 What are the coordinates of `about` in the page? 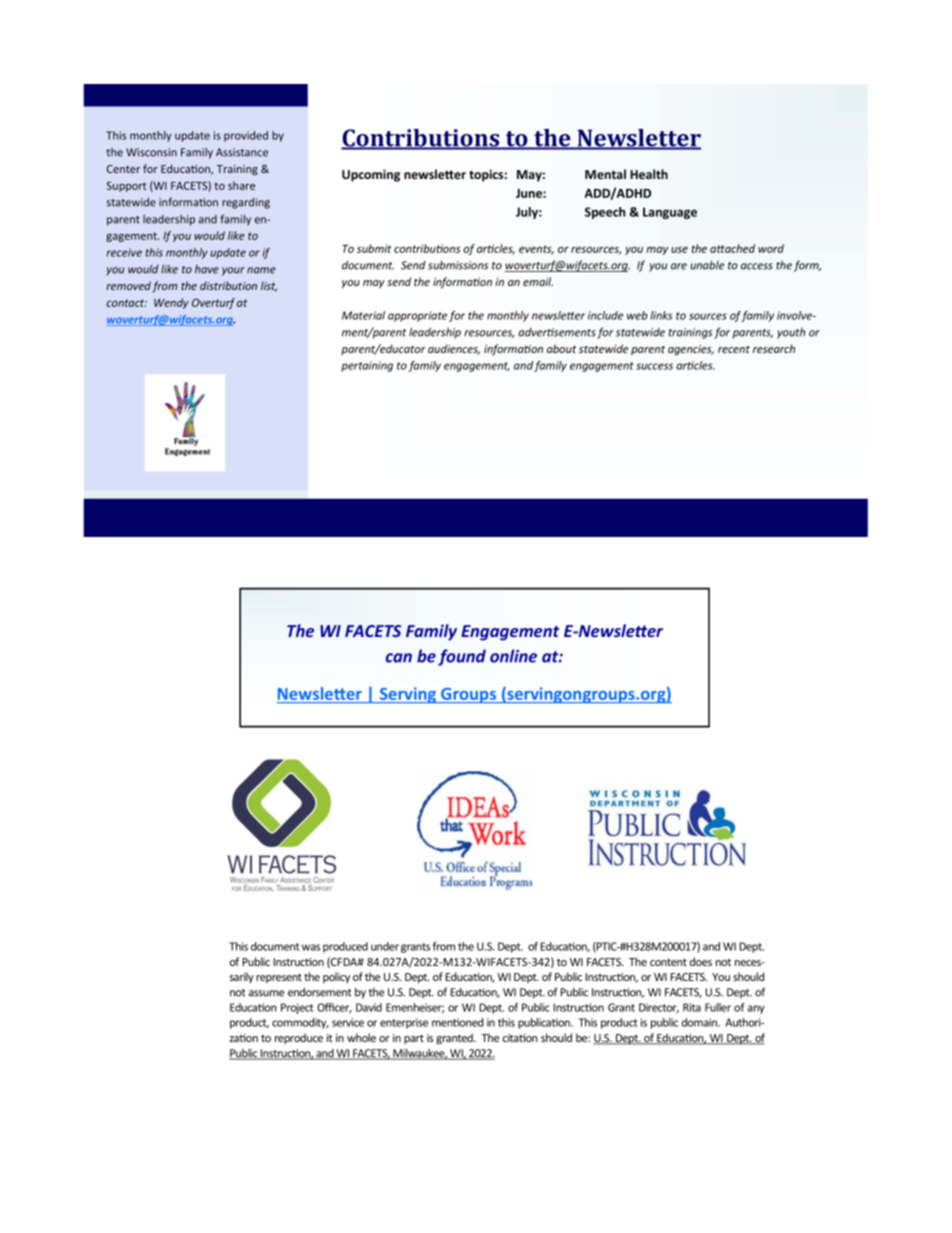 It's located at (562, 348).
